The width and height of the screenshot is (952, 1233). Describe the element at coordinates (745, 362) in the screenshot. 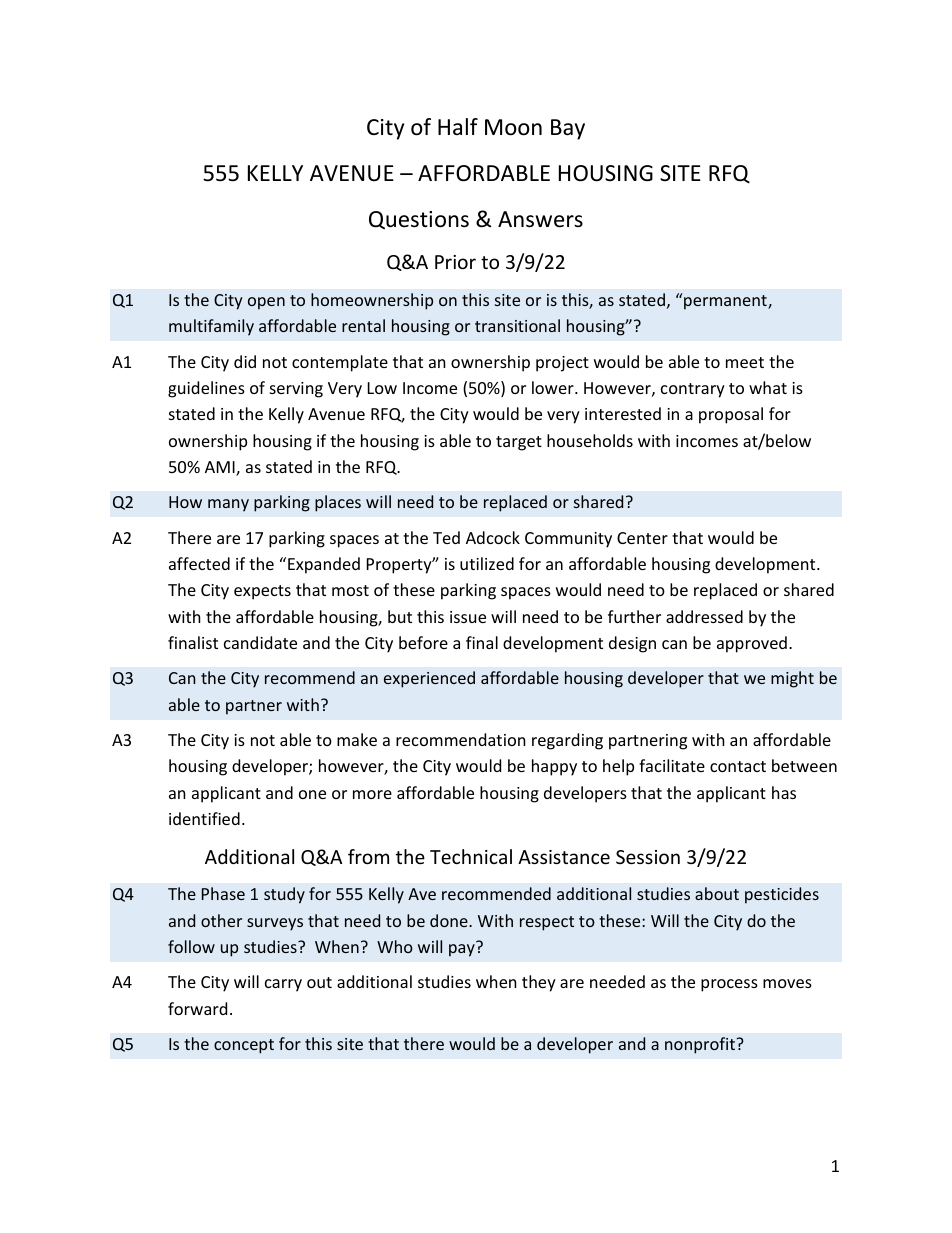

I see `meet` at that location.
